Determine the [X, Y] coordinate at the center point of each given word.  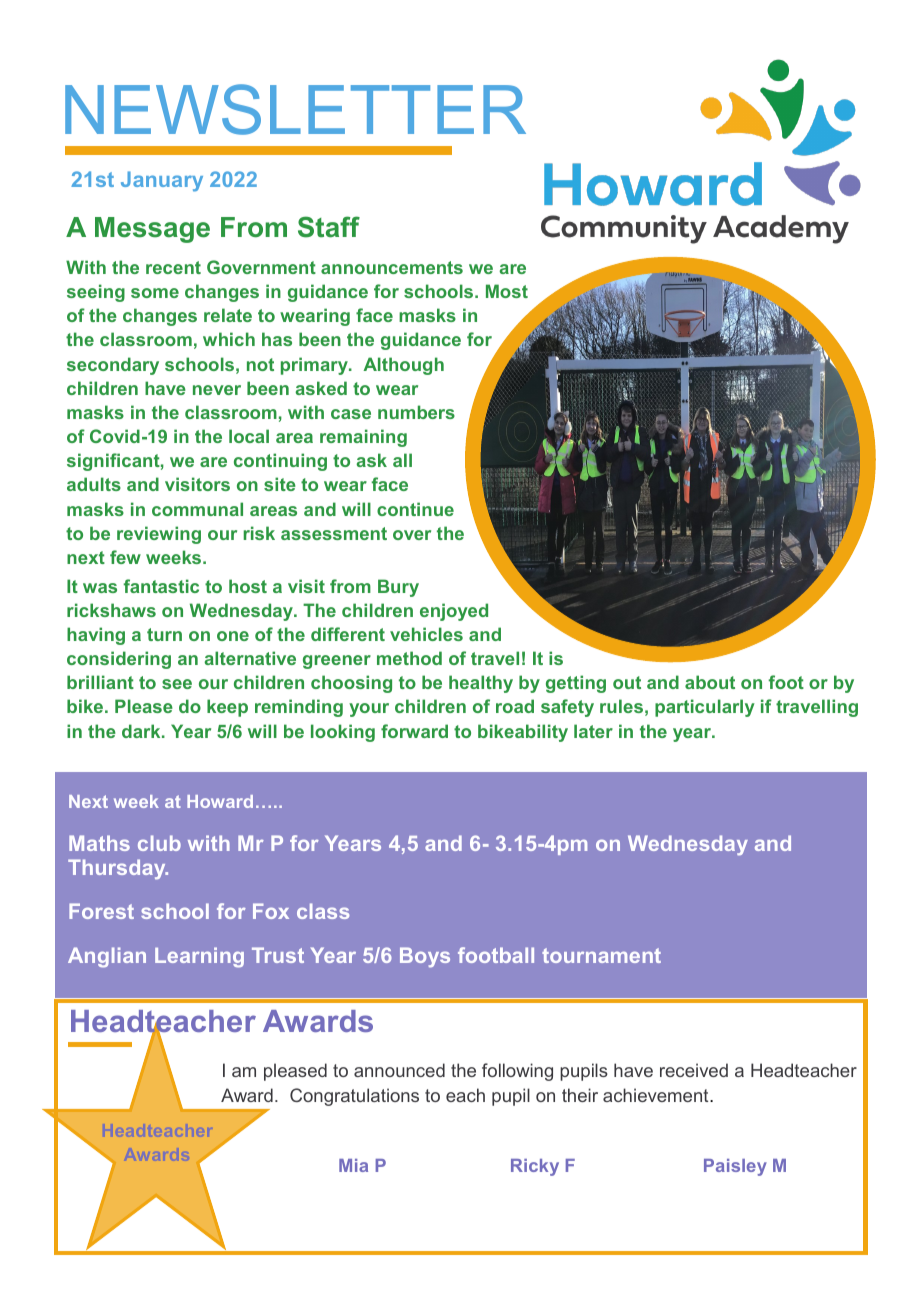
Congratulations [354, 1097]
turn [164, 634]
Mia [353, 1165]
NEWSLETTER [295, 109]
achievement [657, 1095]
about [710, 682]
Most [507, 291]
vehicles [426, 634]
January [162, 181]
